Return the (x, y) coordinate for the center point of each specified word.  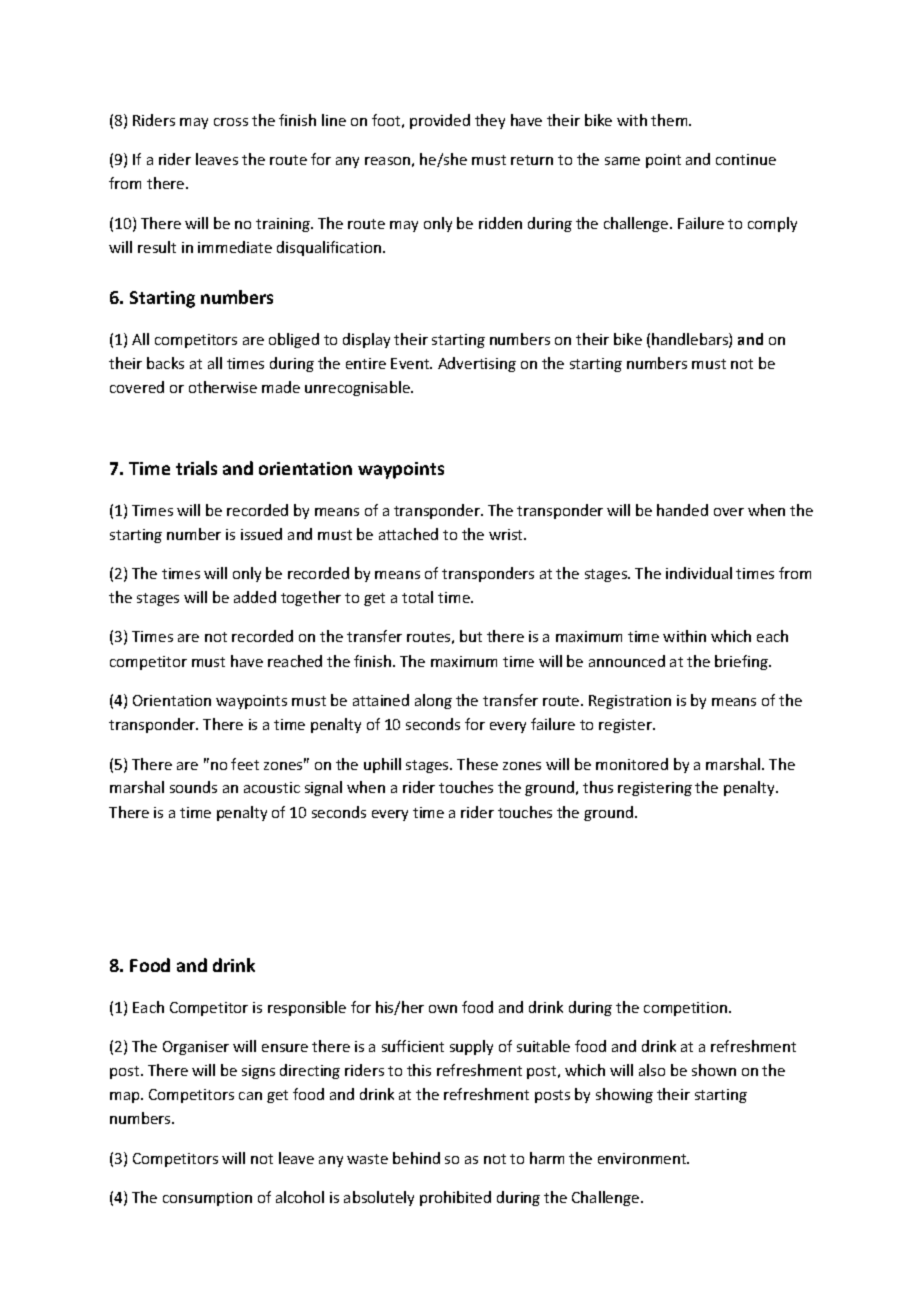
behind (416, 1158)
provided (440, 121)
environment (643, 1158)
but (471, 636)
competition (687, 1009)
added (255, 597)
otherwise (223, 387)
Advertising (477, 364)
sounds (193, 787)
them (670, 120)
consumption (207, 1199)
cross (231, 122)
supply (471, 1047)
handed (682, 510)
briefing (742, 662)
